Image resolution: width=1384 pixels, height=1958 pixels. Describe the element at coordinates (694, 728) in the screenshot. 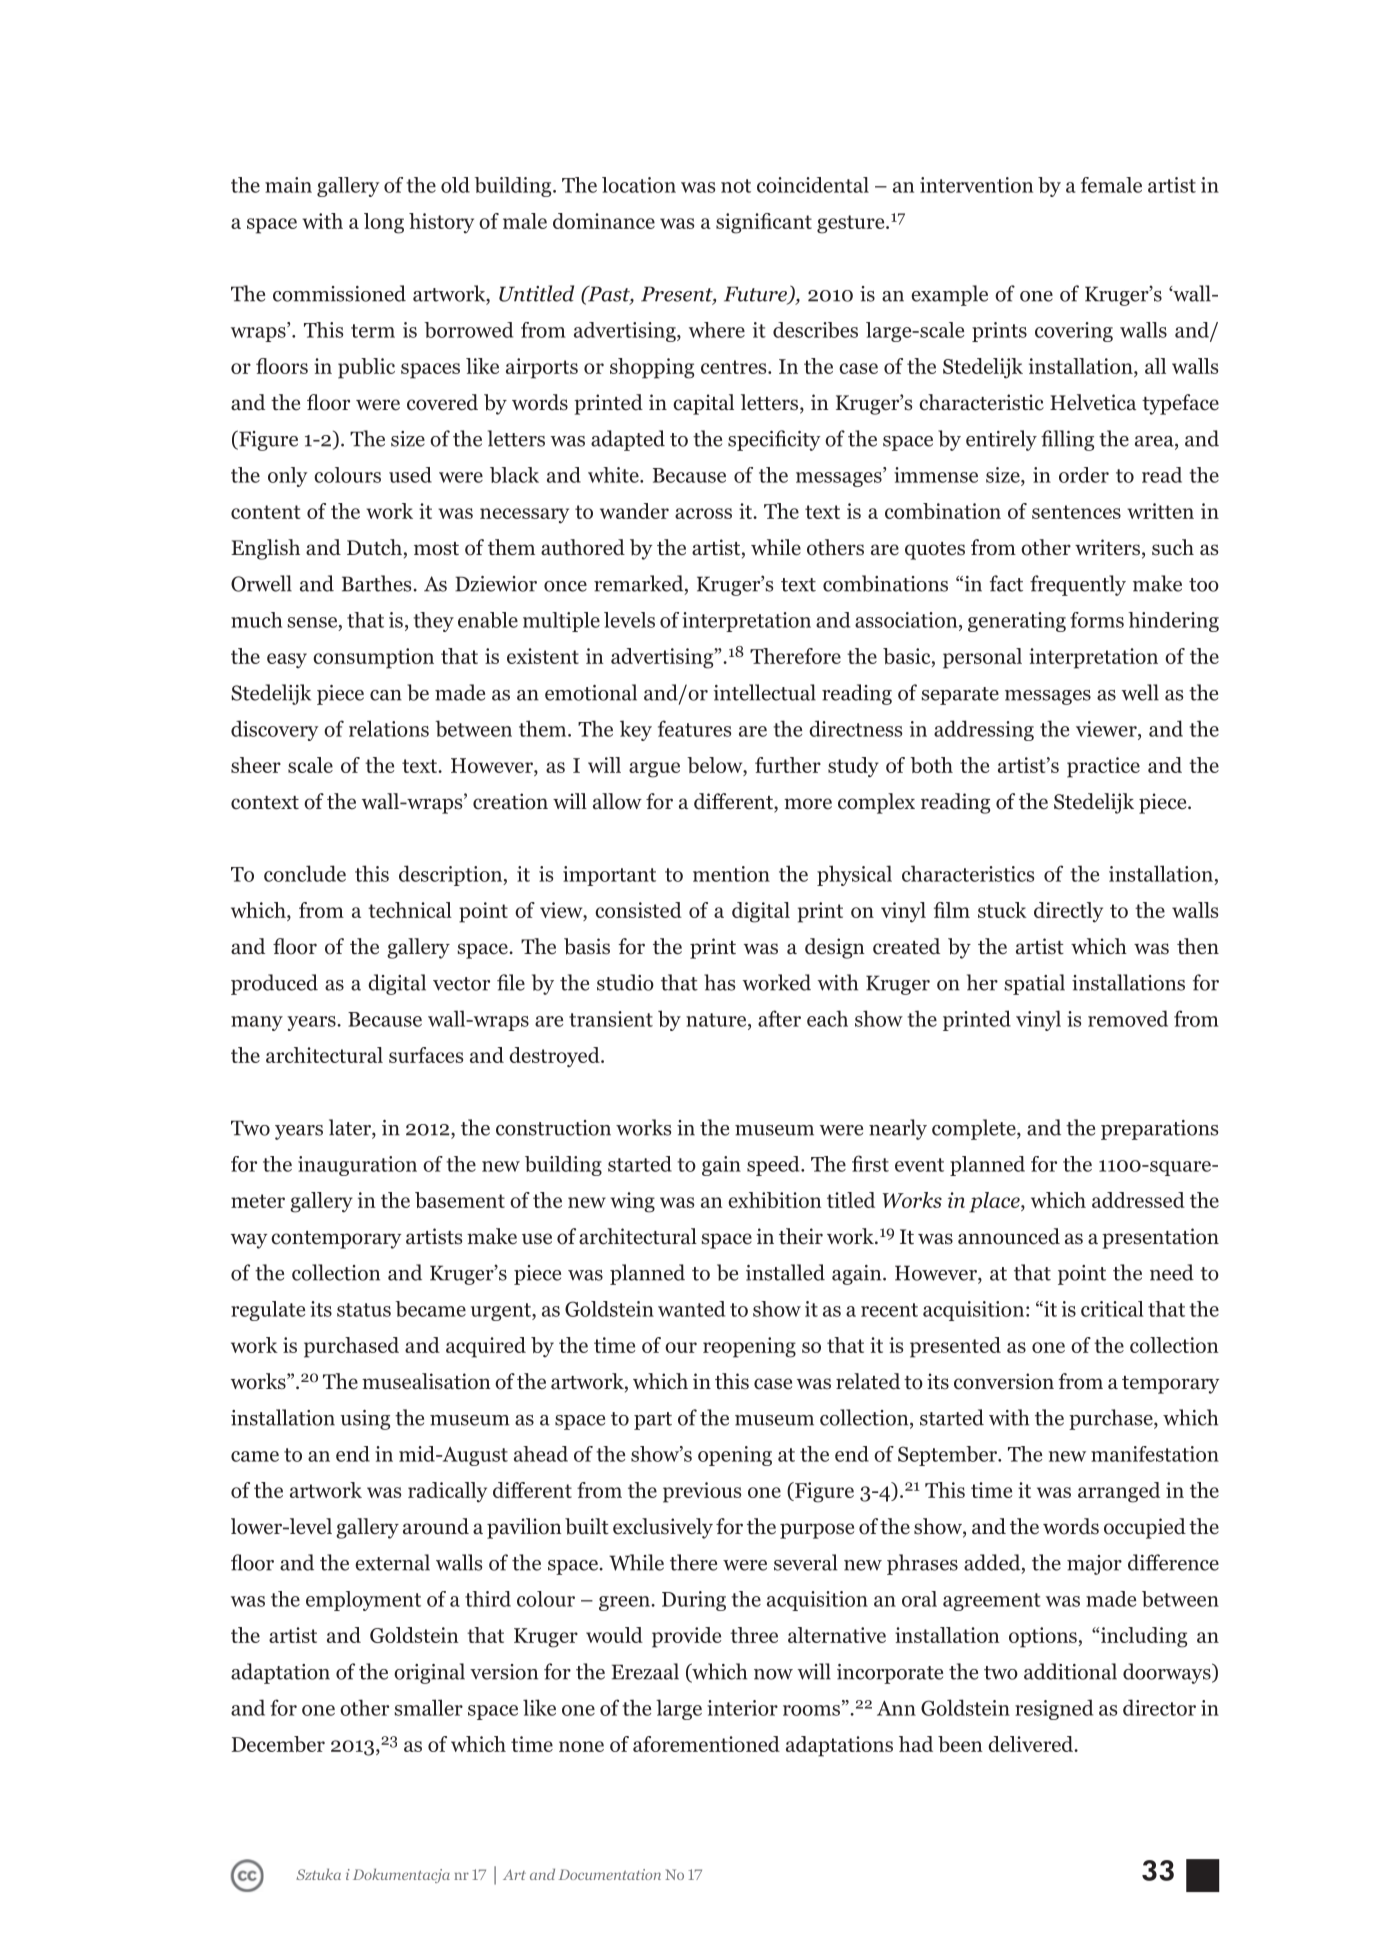

I see `features` at that location.
